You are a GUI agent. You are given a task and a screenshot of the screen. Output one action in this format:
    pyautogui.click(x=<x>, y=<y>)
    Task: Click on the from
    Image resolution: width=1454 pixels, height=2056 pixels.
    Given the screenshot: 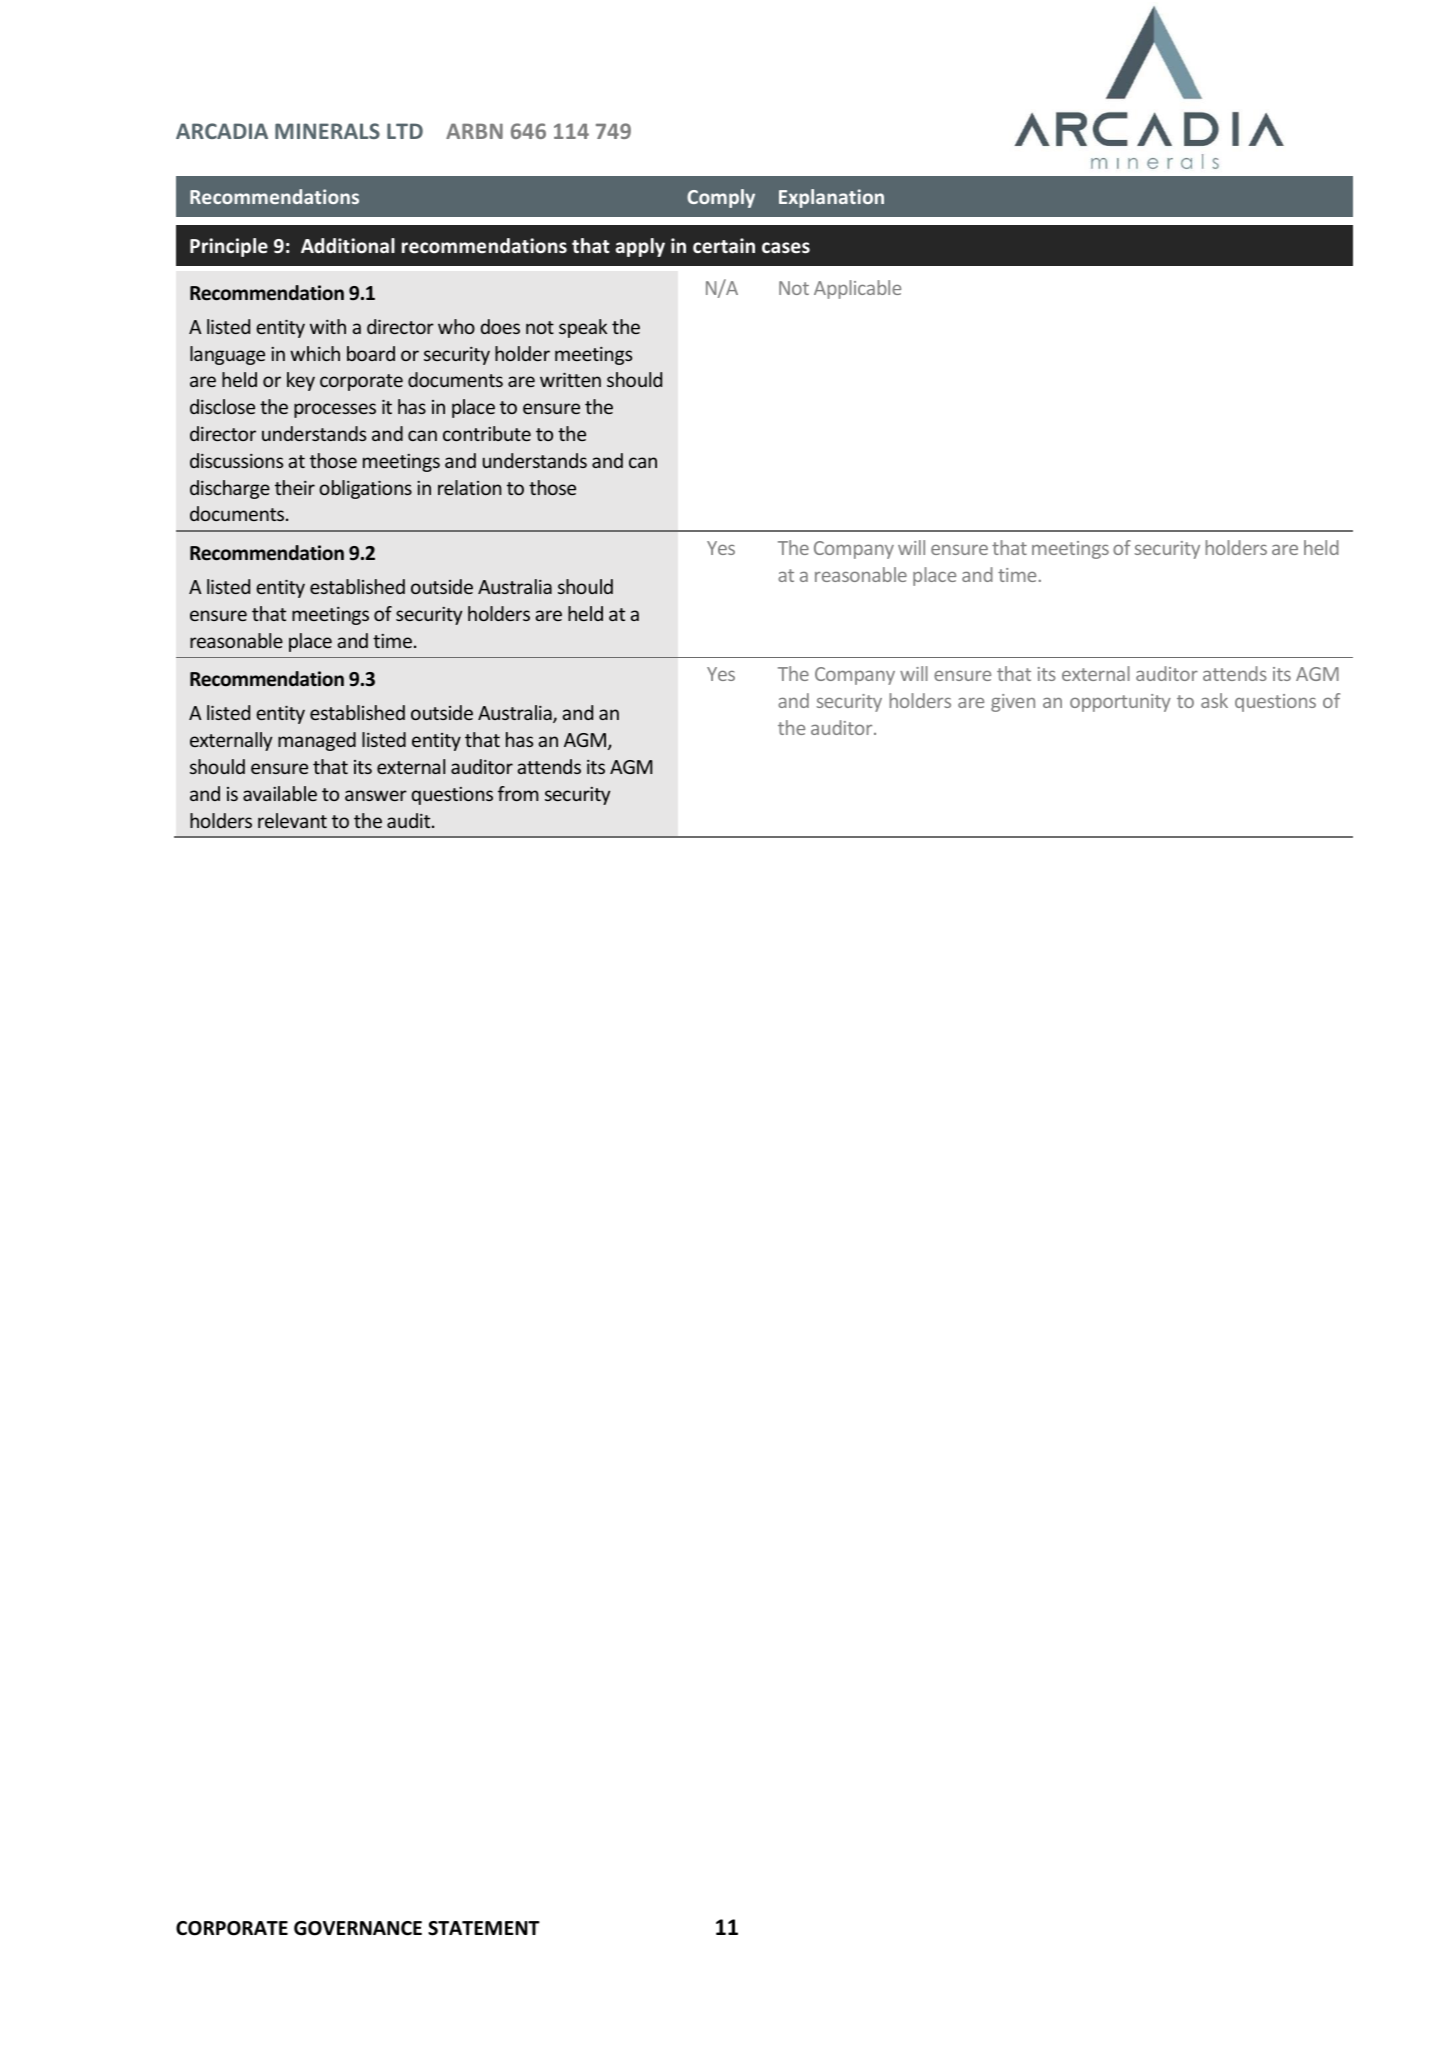 What is the action you would take?
    pyautogui.click(x=518, y=793)
